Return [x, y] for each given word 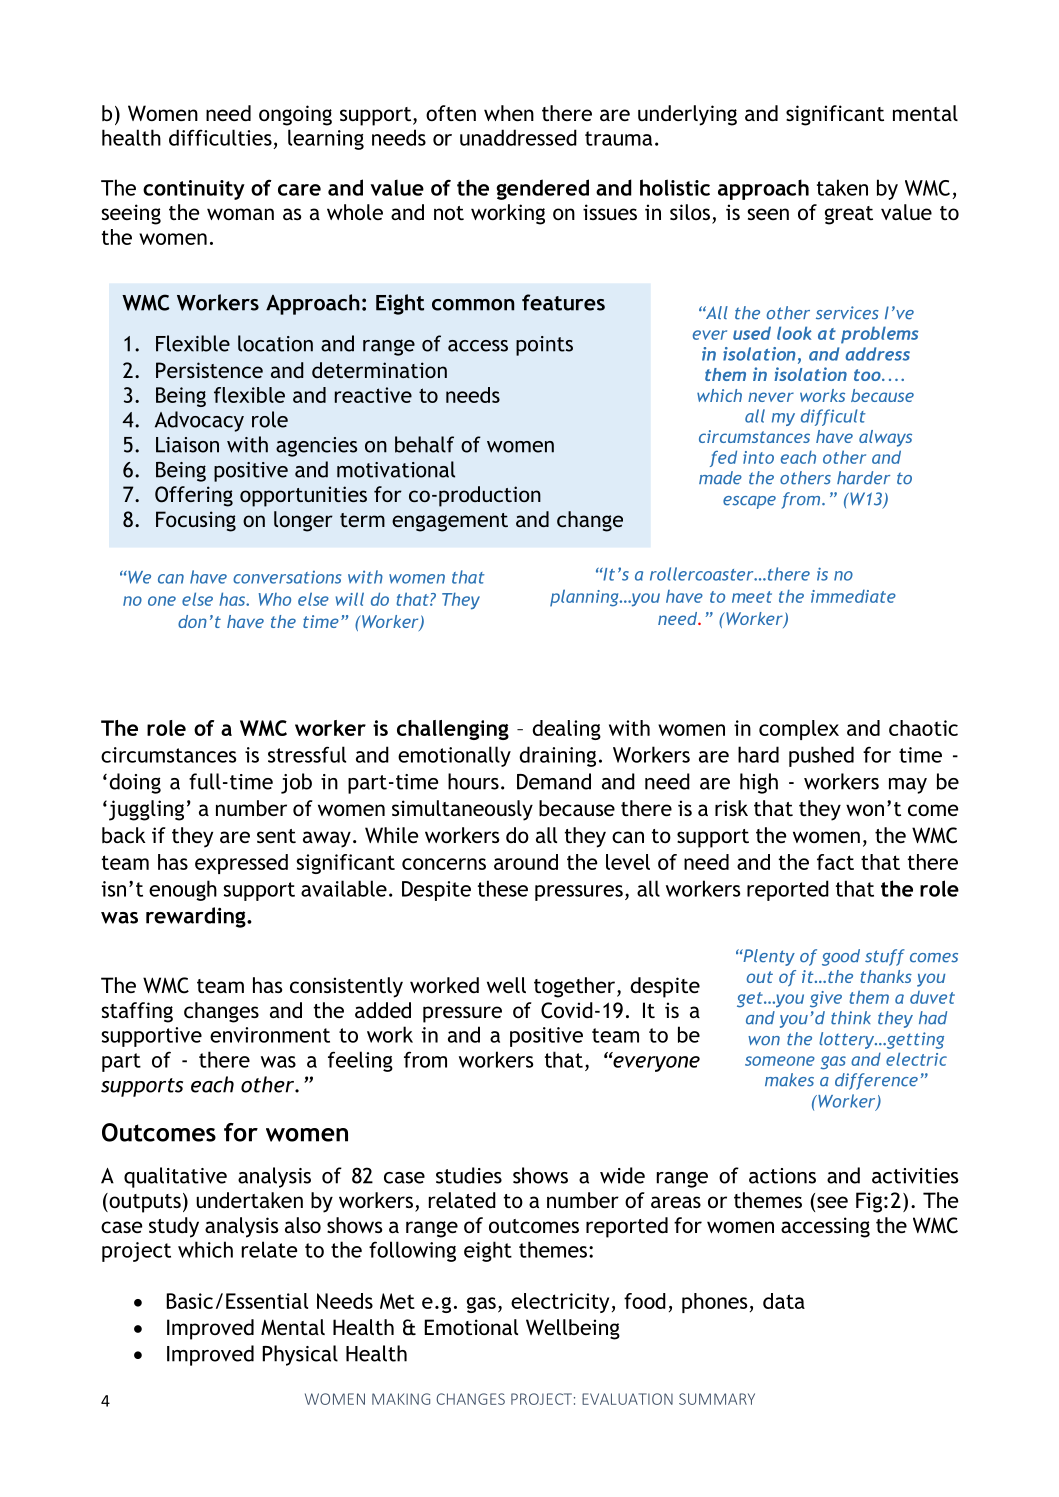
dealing [566, 730]
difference [876, 1081]
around [526, 862]
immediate [853, 596]
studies [469, 1175]
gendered [542, 189]
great [849, 215]
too [868, 375]
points [544, 346]
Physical [300, 1355]
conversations [287, 577]
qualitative [175, 1177]
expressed [241, 864]
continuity [194, 190]
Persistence [209, 370]
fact [835, 862]
